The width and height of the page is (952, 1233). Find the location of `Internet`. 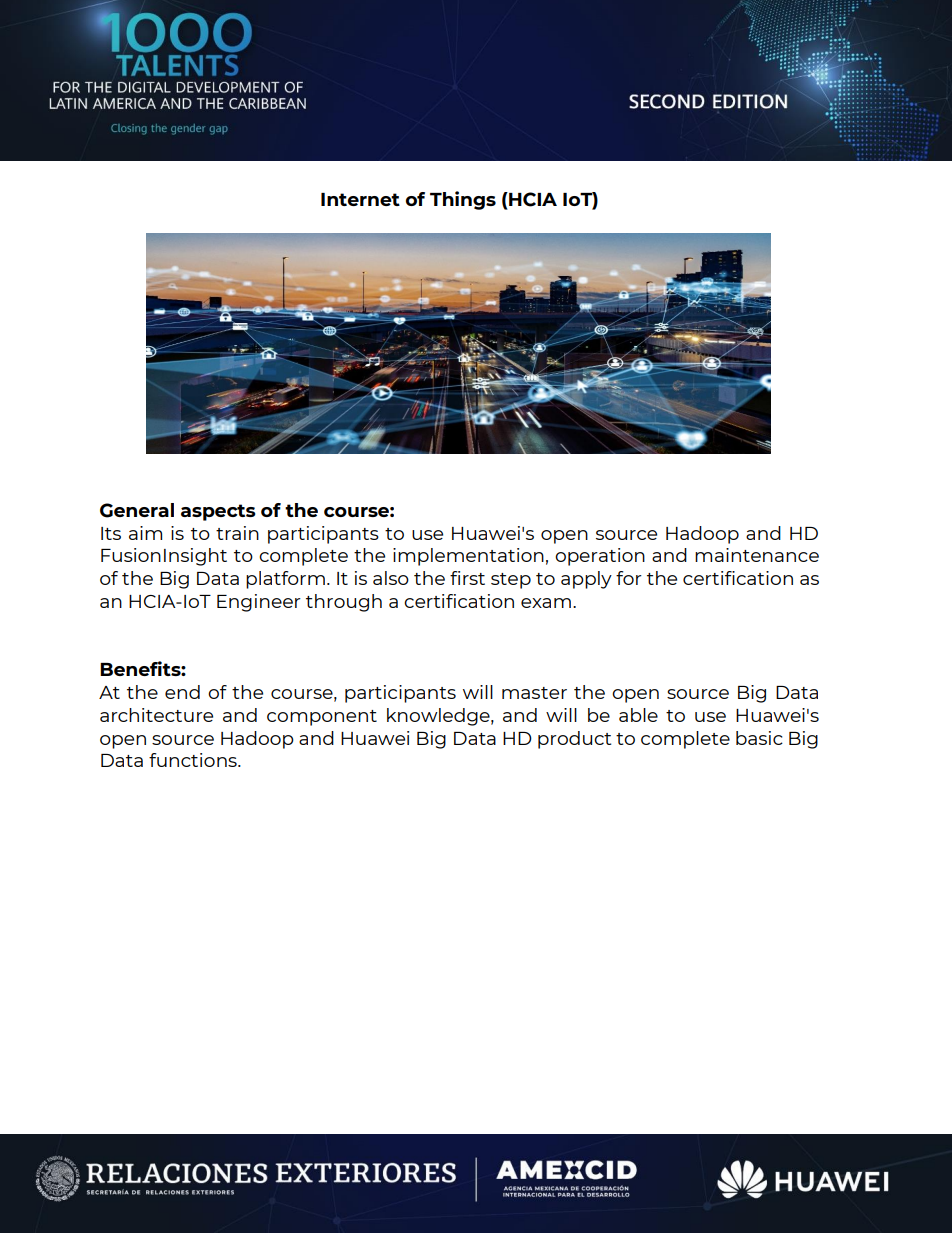

Internet is located at coordinates (360, 199).
